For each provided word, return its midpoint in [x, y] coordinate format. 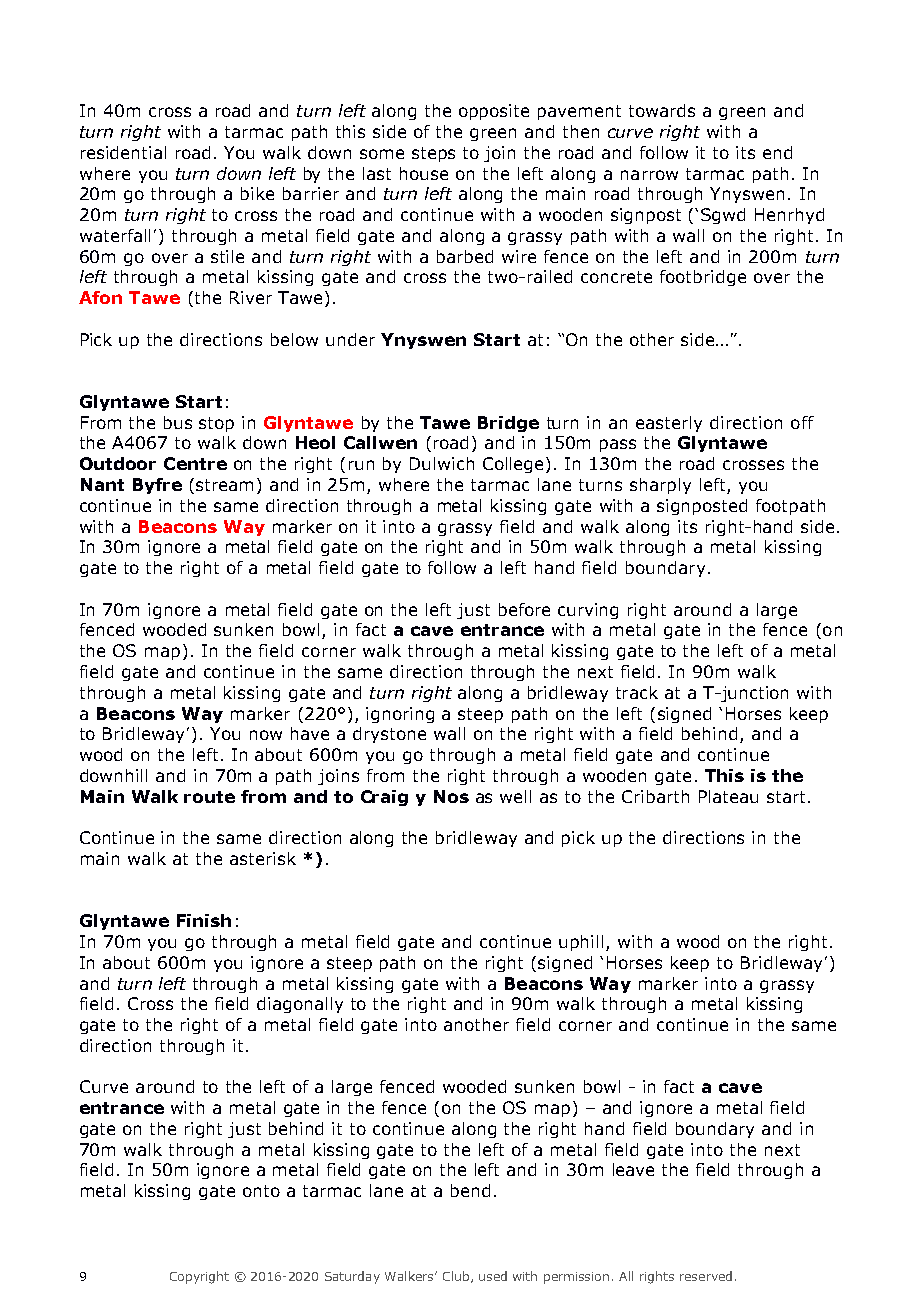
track [637, 692]
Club [456, 1276]
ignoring [400, 715]
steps [433, 154]
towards [662, 110]
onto [261, 1191]
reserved [706, 1276]
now [266, 735]
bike [257, 193]
